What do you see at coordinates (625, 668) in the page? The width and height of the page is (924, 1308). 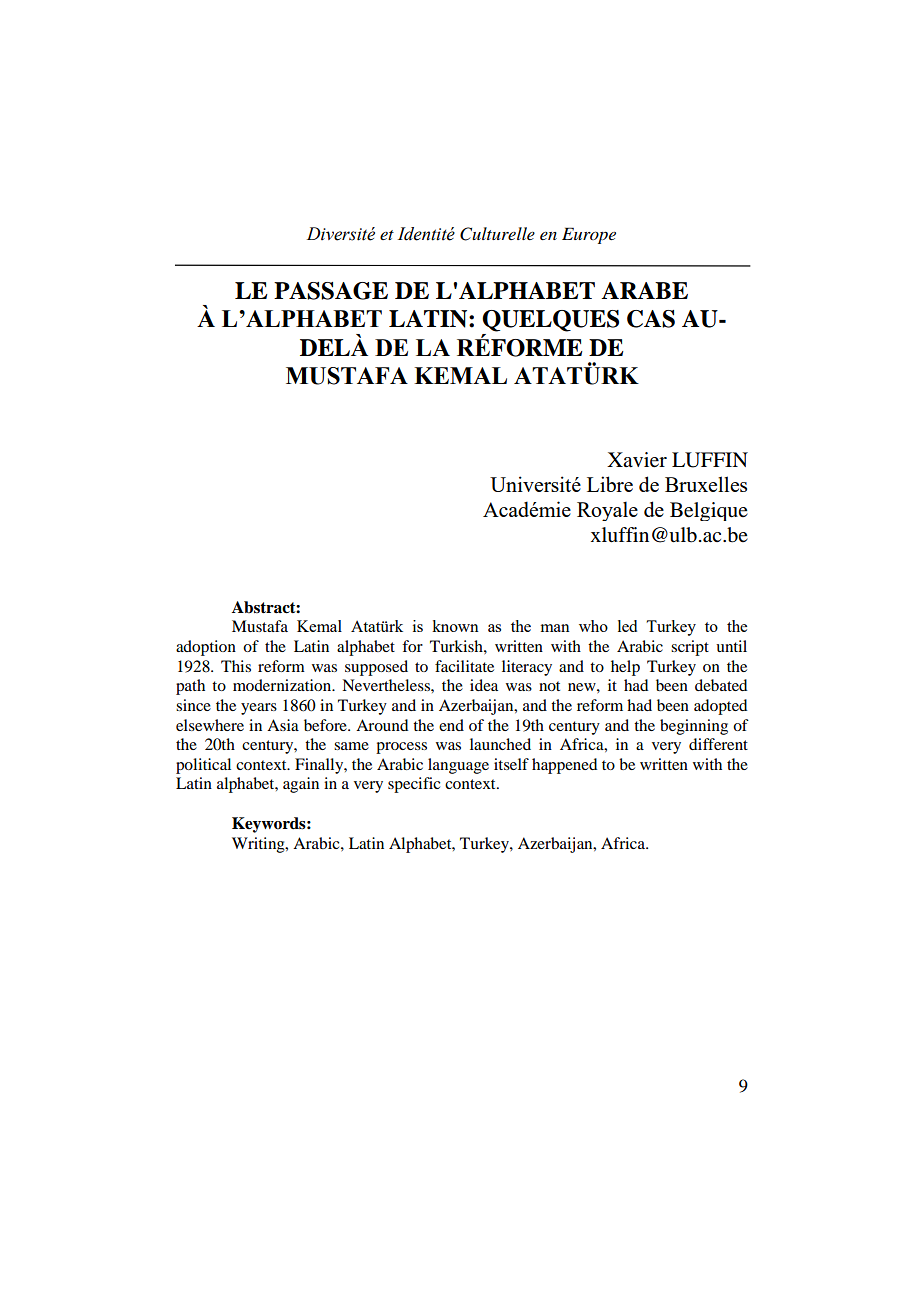 I see `help` at bounding box center [625, 668].
